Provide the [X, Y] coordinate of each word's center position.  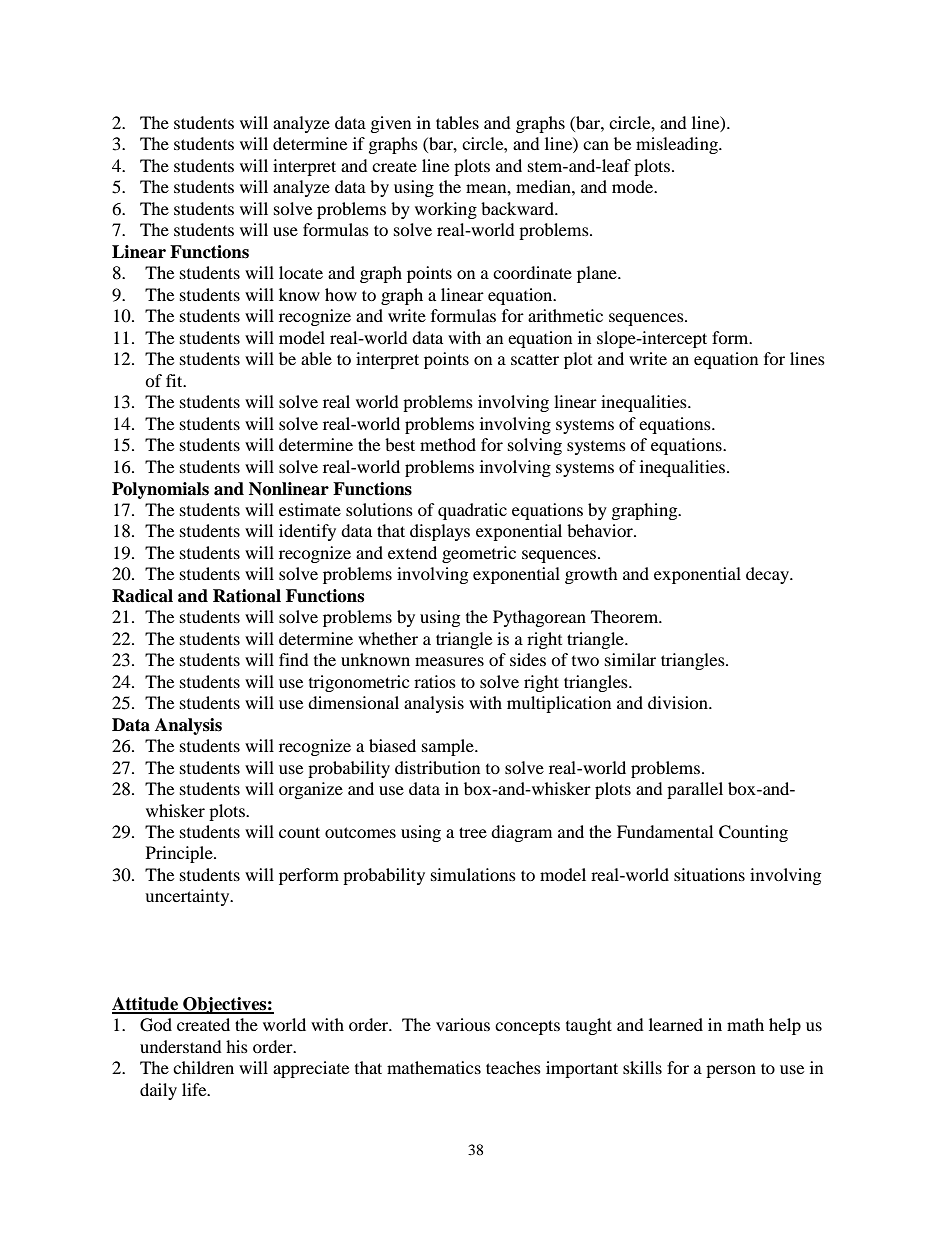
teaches [513, 1067]
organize [311, 790]
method [448, 444]
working [446, 210]
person [731, 1071]
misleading [678, 145]
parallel [695, 790]
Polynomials [160, 490]
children [203, 1067]
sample [449, 747]
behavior [601, 530]
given [391, 124]
